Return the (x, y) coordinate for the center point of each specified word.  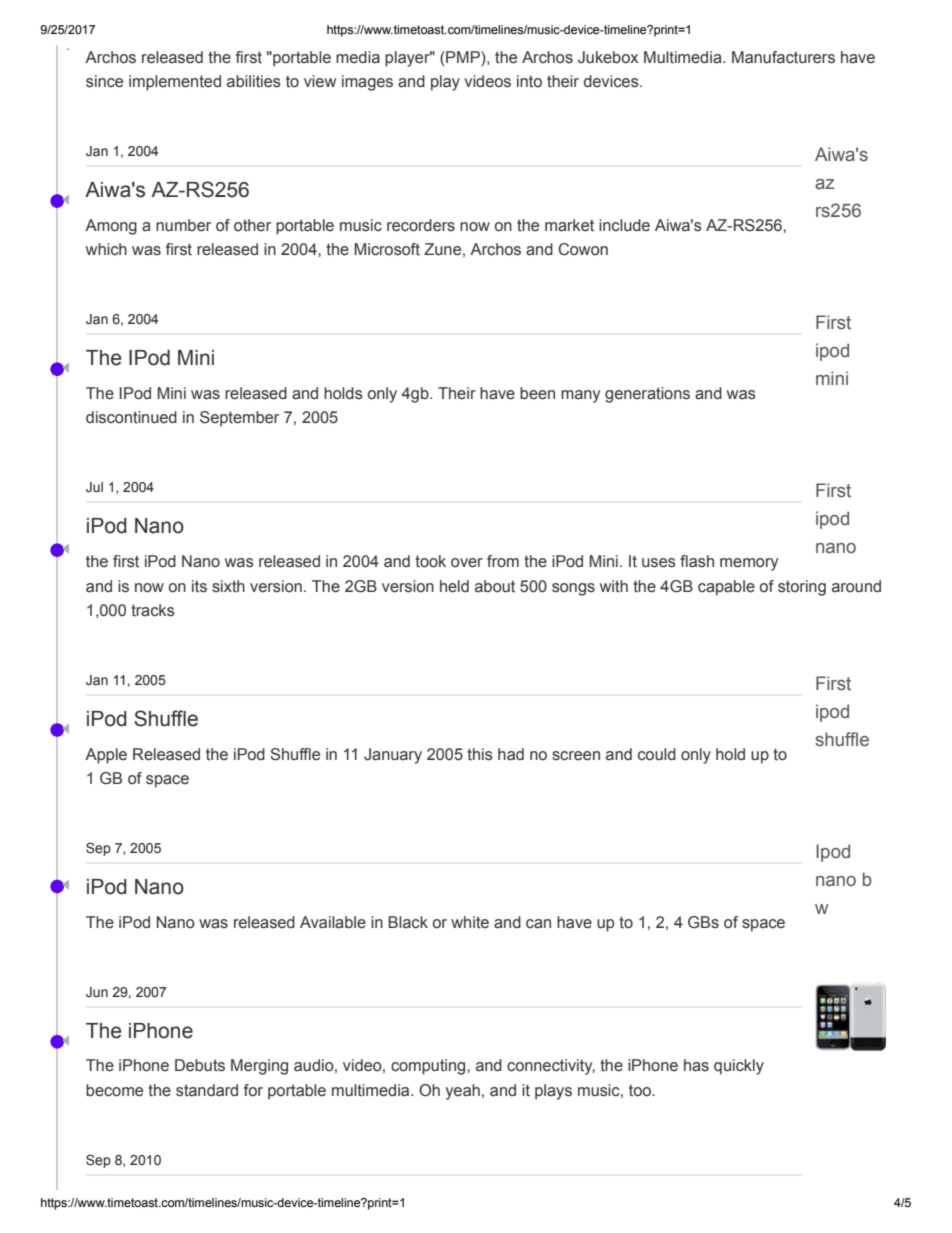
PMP (463, 57)
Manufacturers (783, 57)
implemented (175, 83)
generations (647, 395)
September (239, 419)
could (657, 754)
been (537, 393)
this (480, 754)
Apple (106, 756)
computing (429, 1067)
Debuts (200, 1065)
